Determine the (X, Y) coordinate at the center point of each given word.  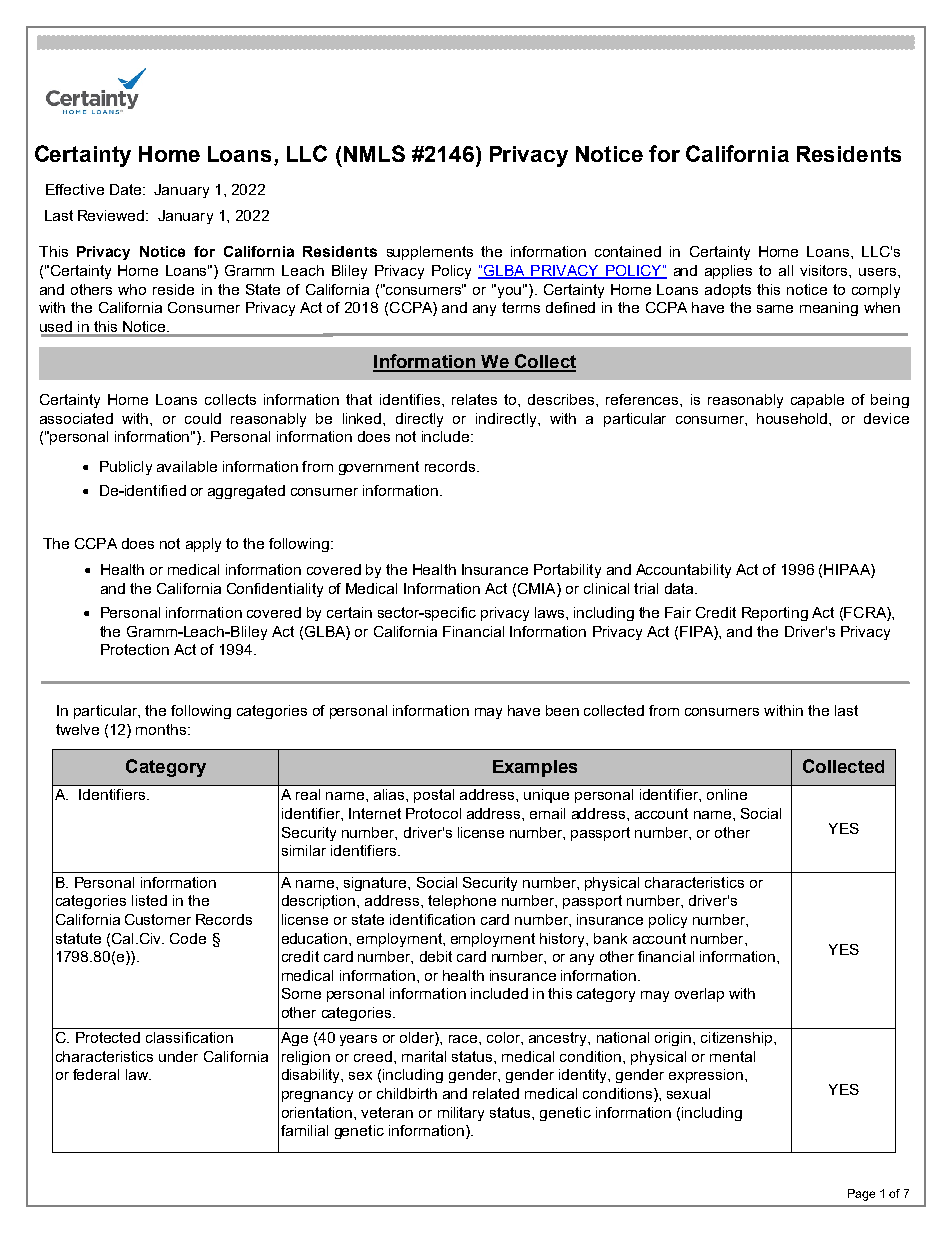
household (793, 418)
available (187, 466)
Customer (158, 919)
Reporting (775, 614)
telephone (462, 902)
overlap (699, 995)
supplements (430, 253)
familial (304, 1130)
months (162, 729)
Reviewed (112, 215)
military (461, 1114)
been (562, 710)
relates (474, 399)
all (786, 270)
